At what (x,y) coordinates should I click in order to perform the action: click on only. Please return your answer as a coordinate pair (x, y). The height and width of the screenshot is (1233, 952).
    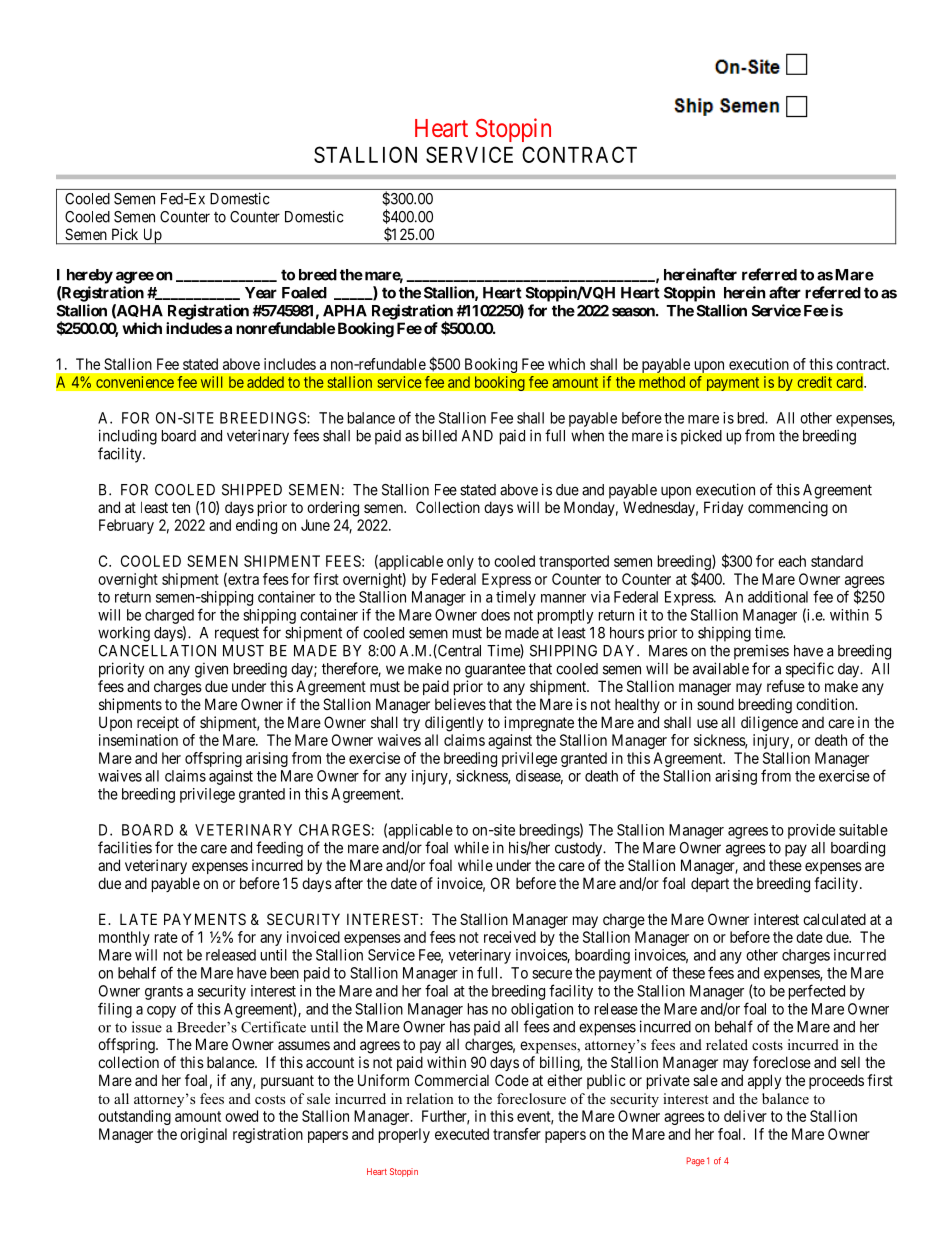
    Looking at the image, I should click on (460, 562).
